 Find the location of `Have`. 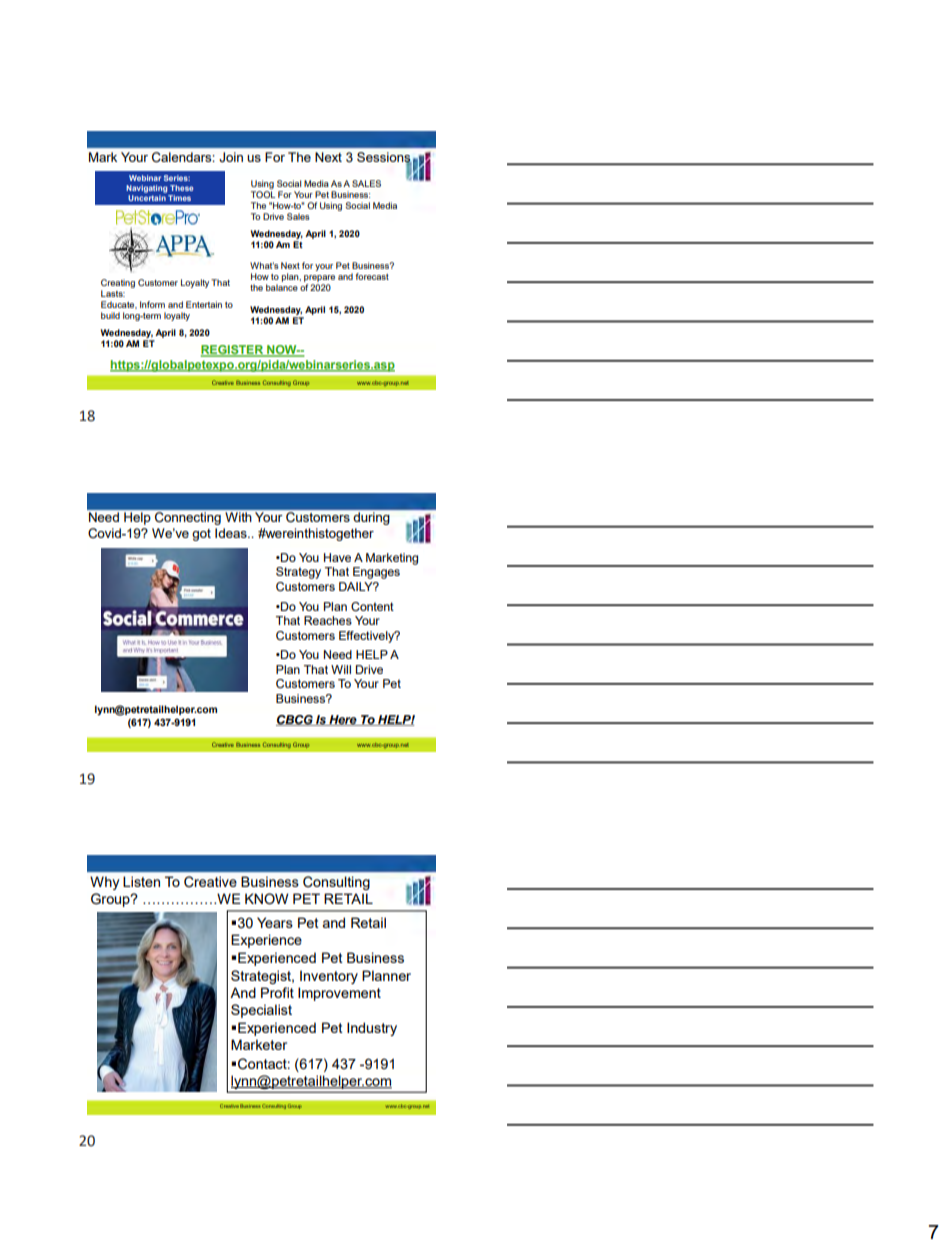

Have is located at coordinates (337, 557).
